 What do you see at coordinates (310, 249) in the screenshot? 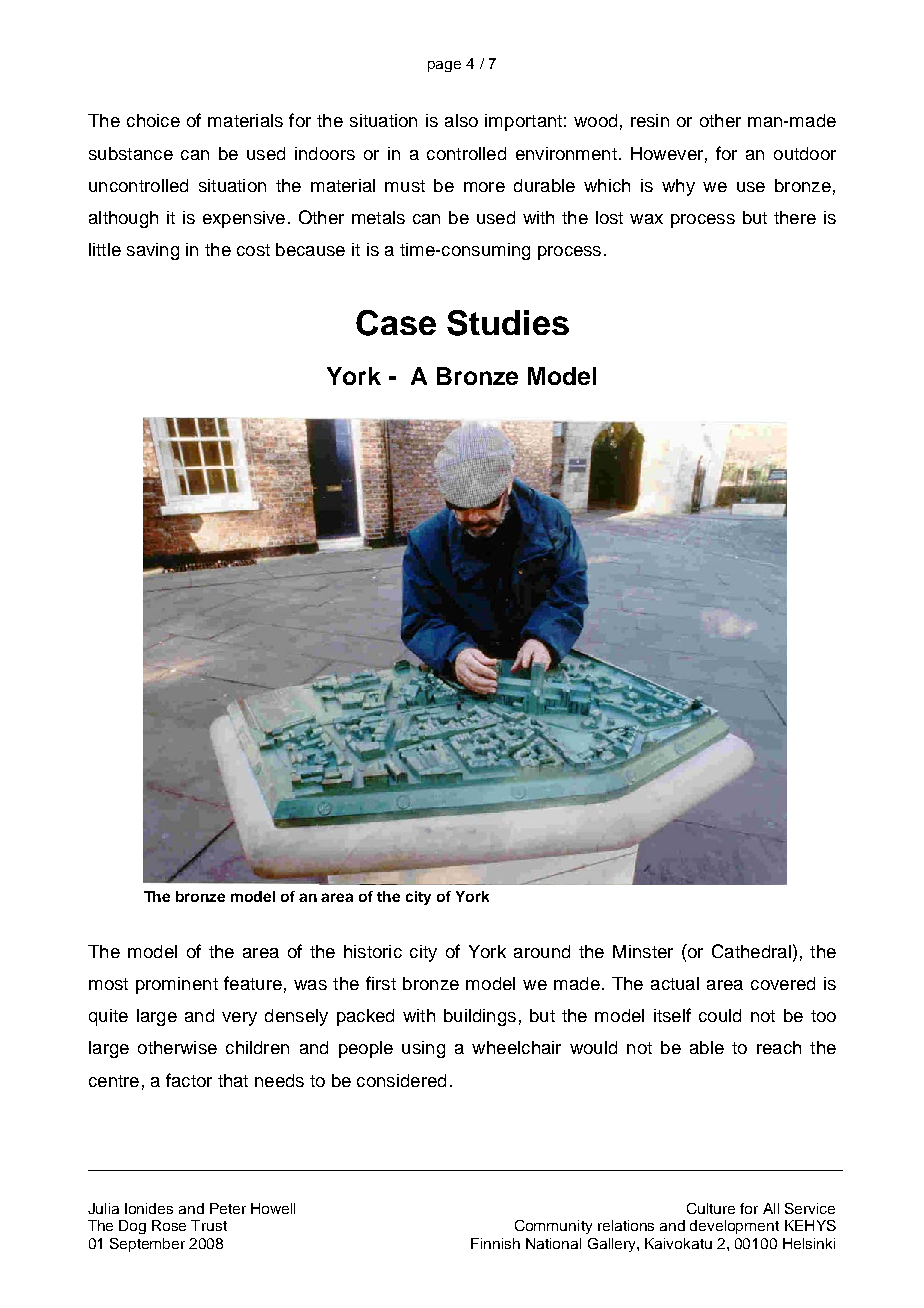
I see `because` at bounding box center [310, 249].
